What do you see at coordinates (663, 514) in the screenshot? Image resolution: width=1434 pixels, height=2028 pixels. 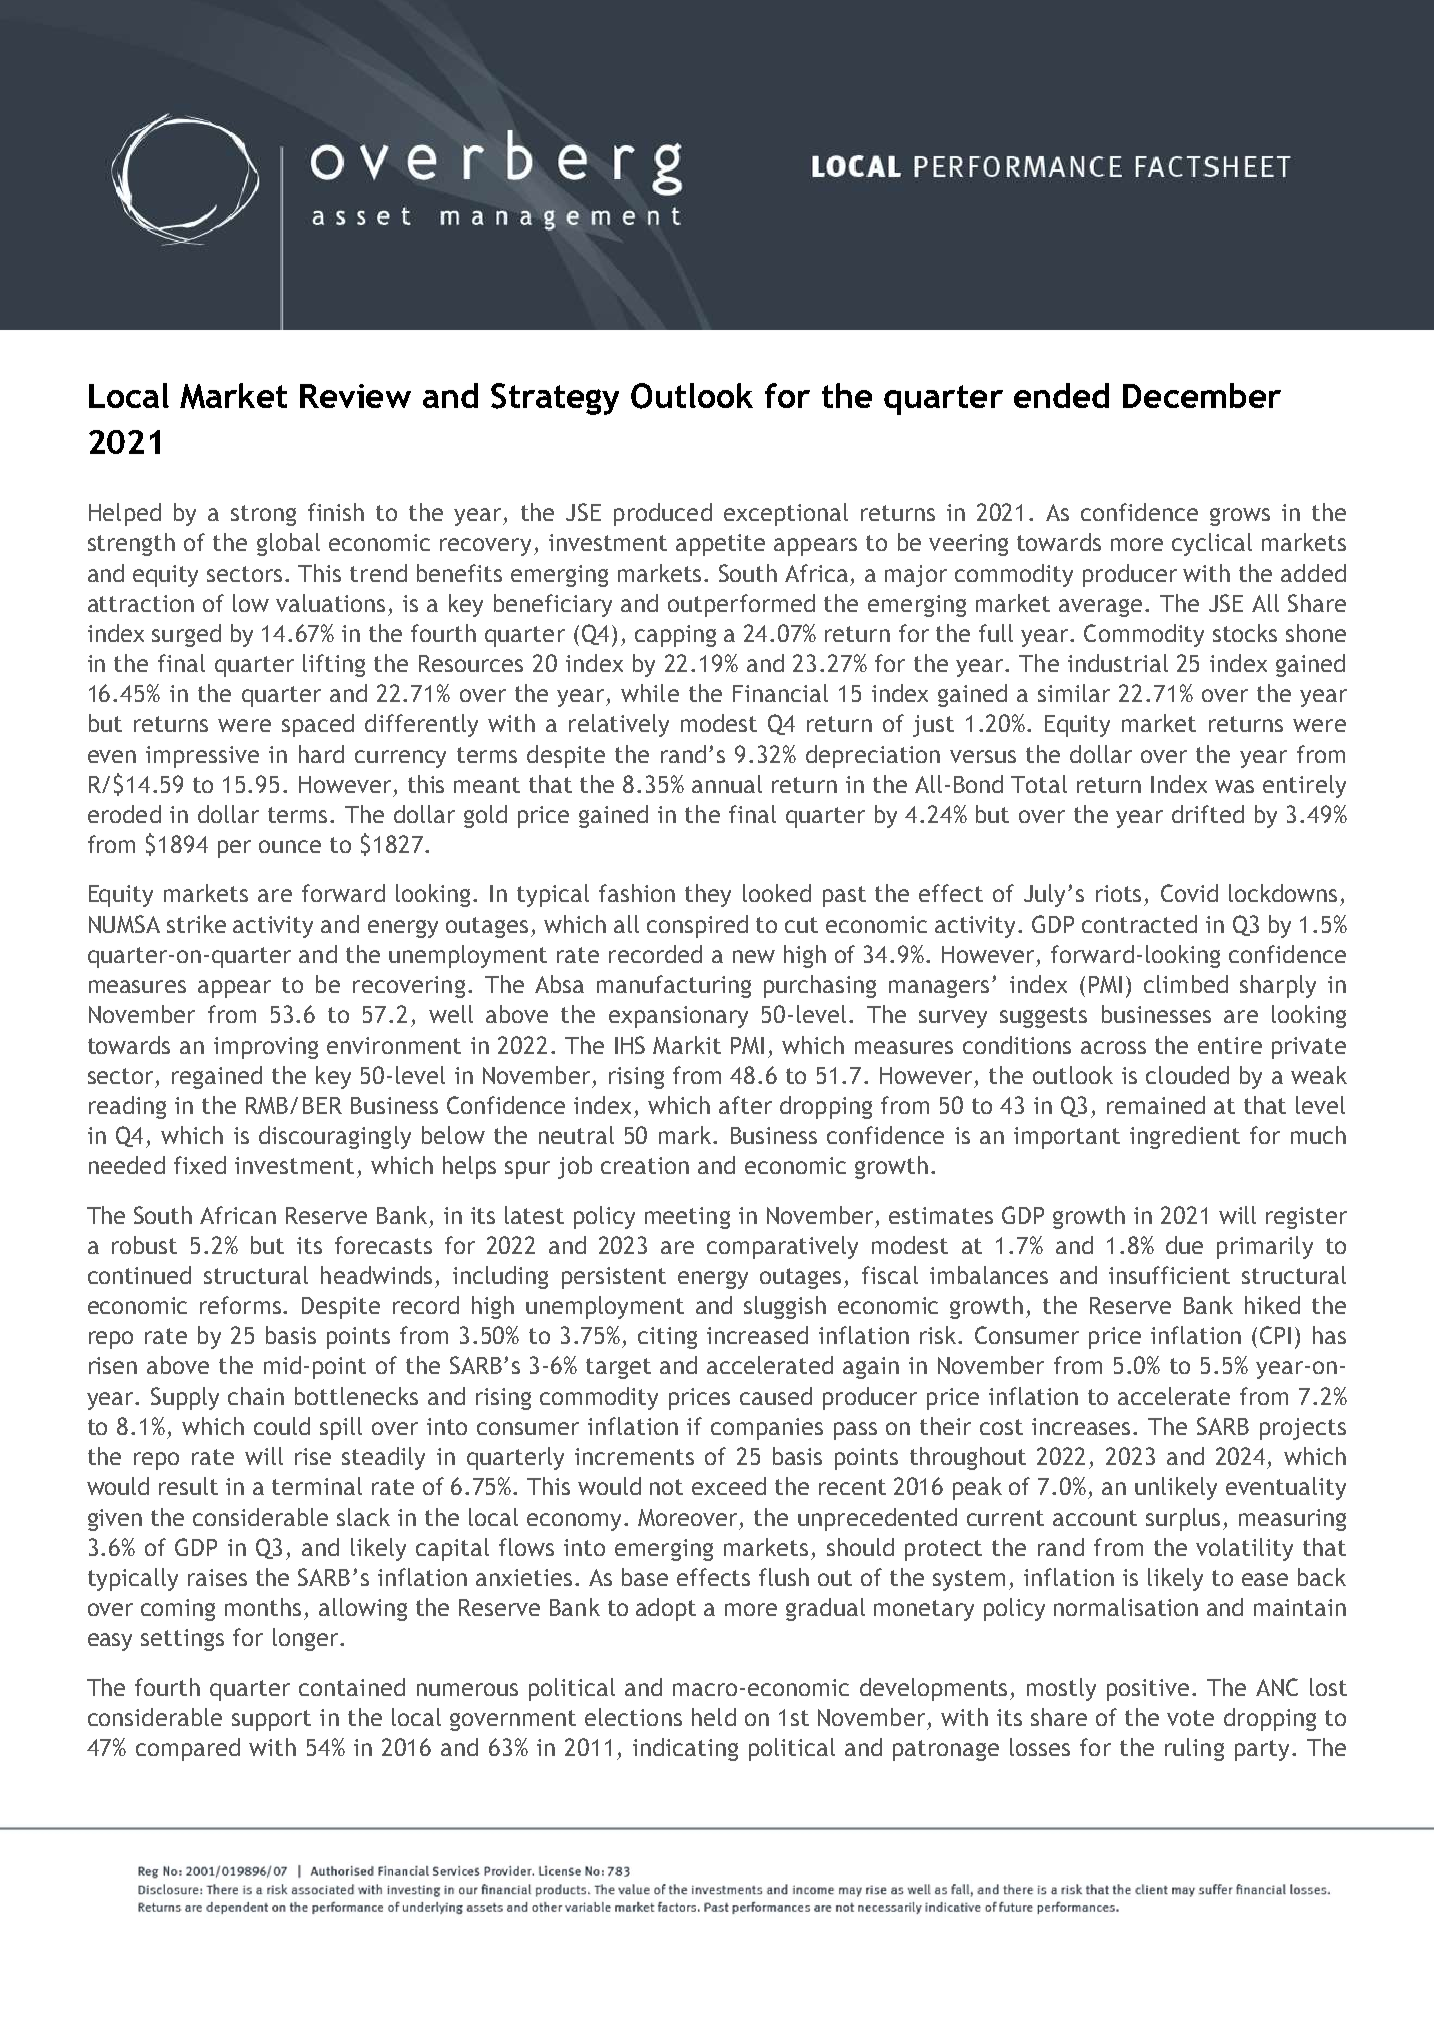 I see `produced` at bounding box center [663, 514].
